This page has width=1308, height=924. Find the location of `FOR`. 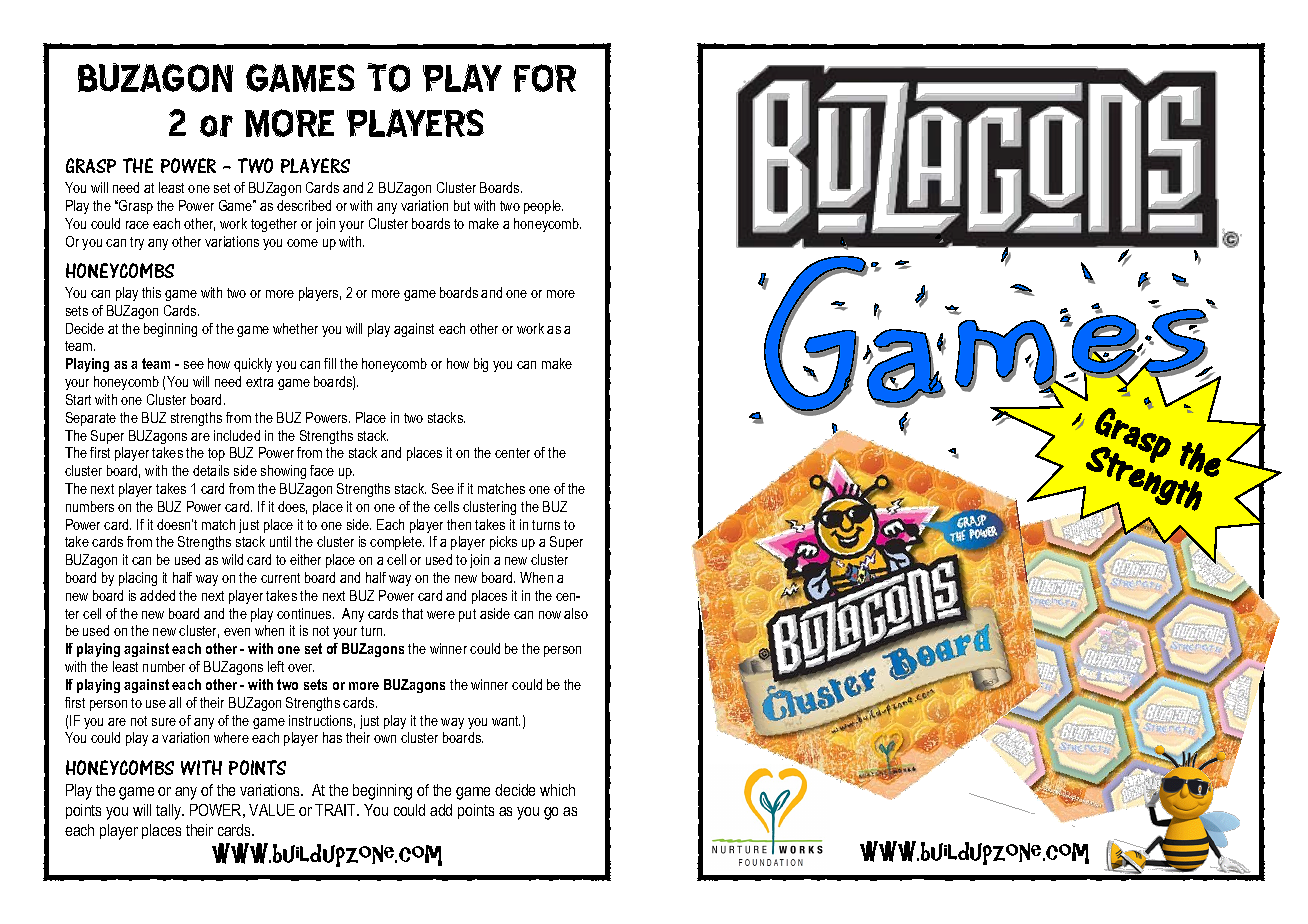

FOR is located at coordinates (545, 78).
